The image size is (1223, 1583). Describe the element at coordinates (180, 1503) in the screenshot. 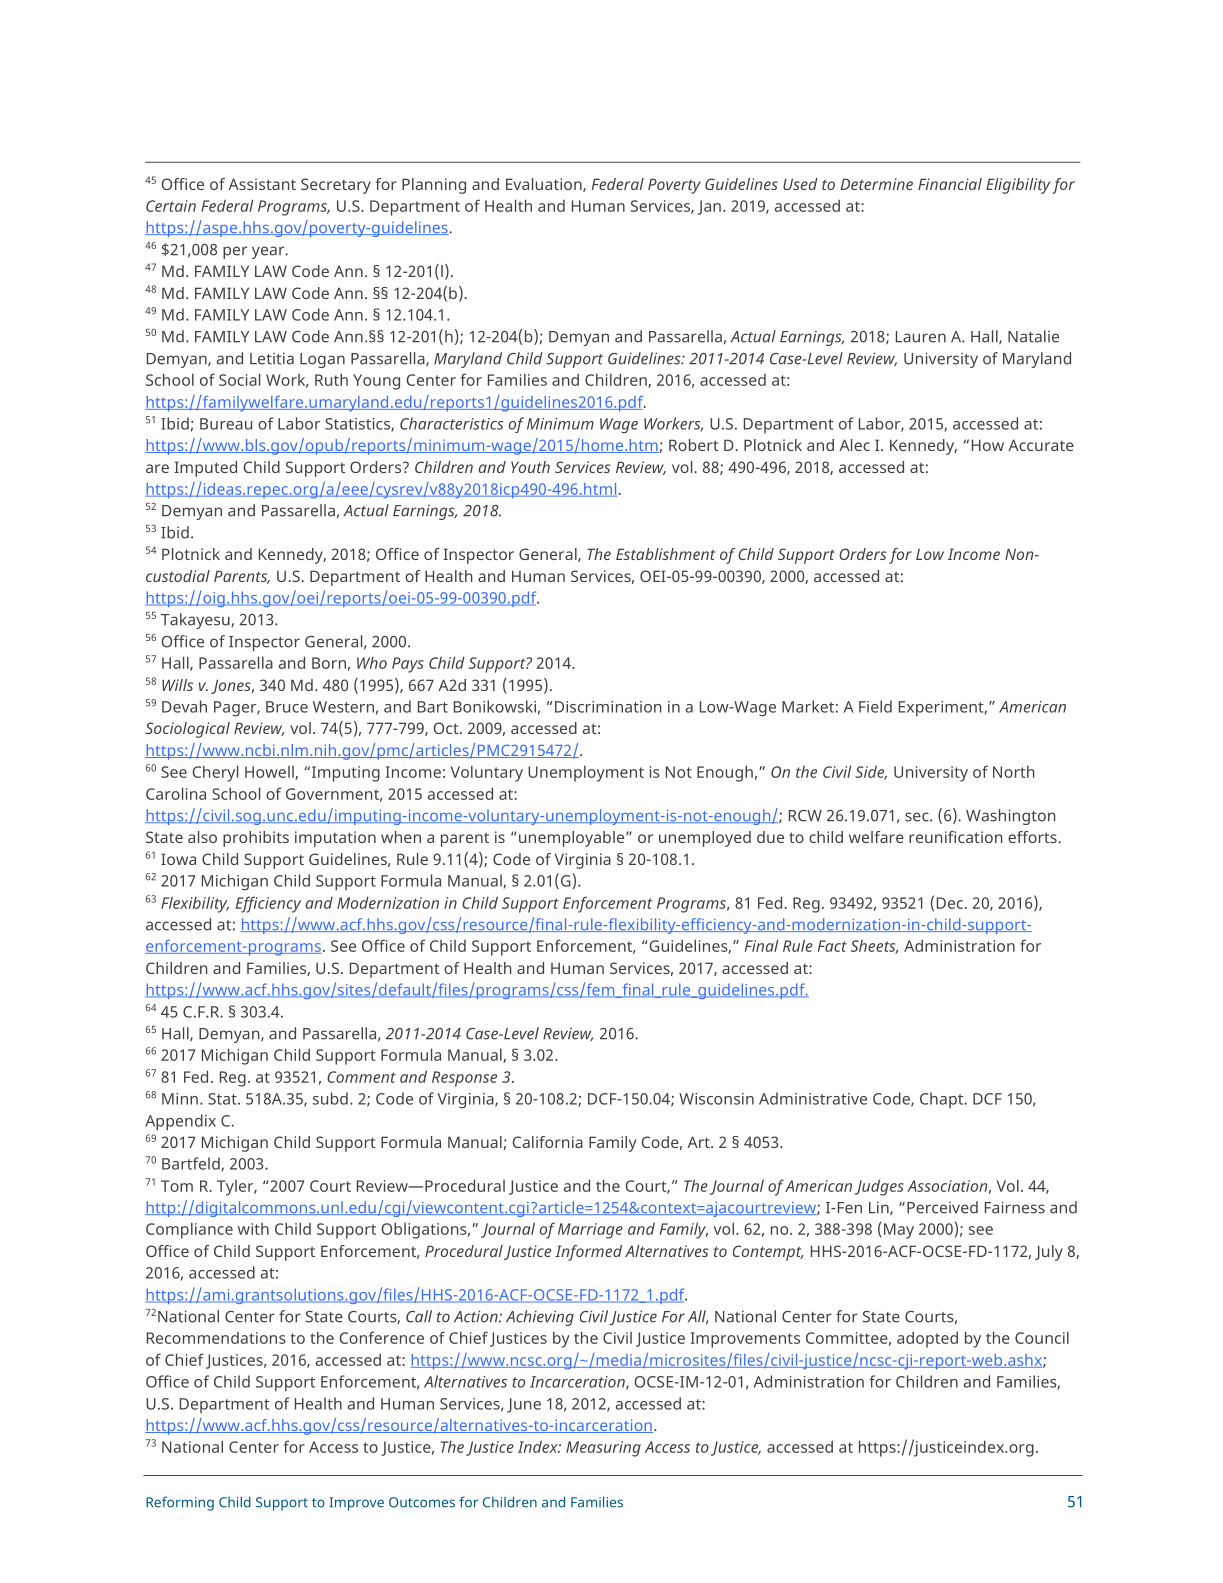

I see `Reforming` at that location.
